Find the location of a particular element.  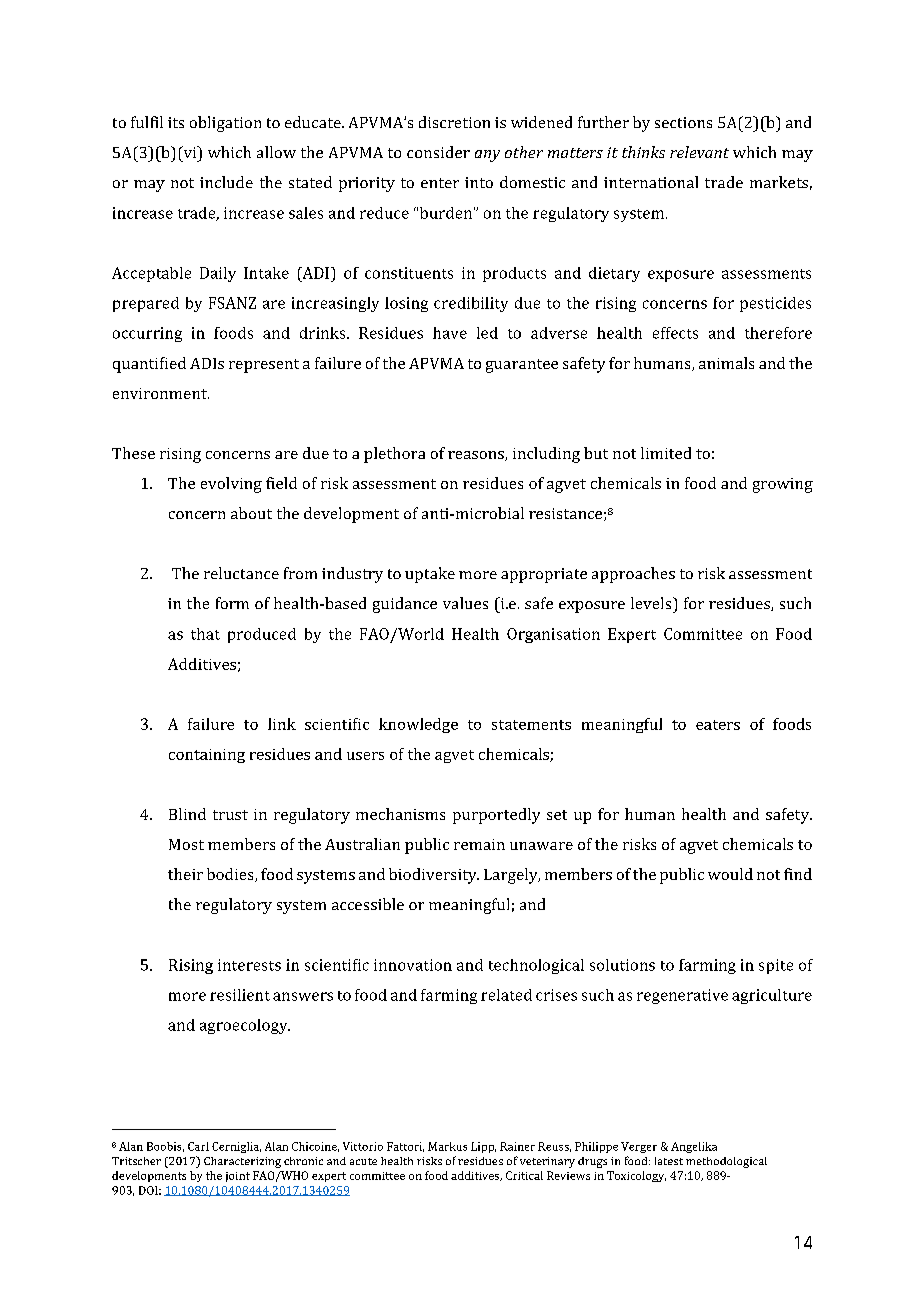

relevant is located at coordinates (699, 152).
